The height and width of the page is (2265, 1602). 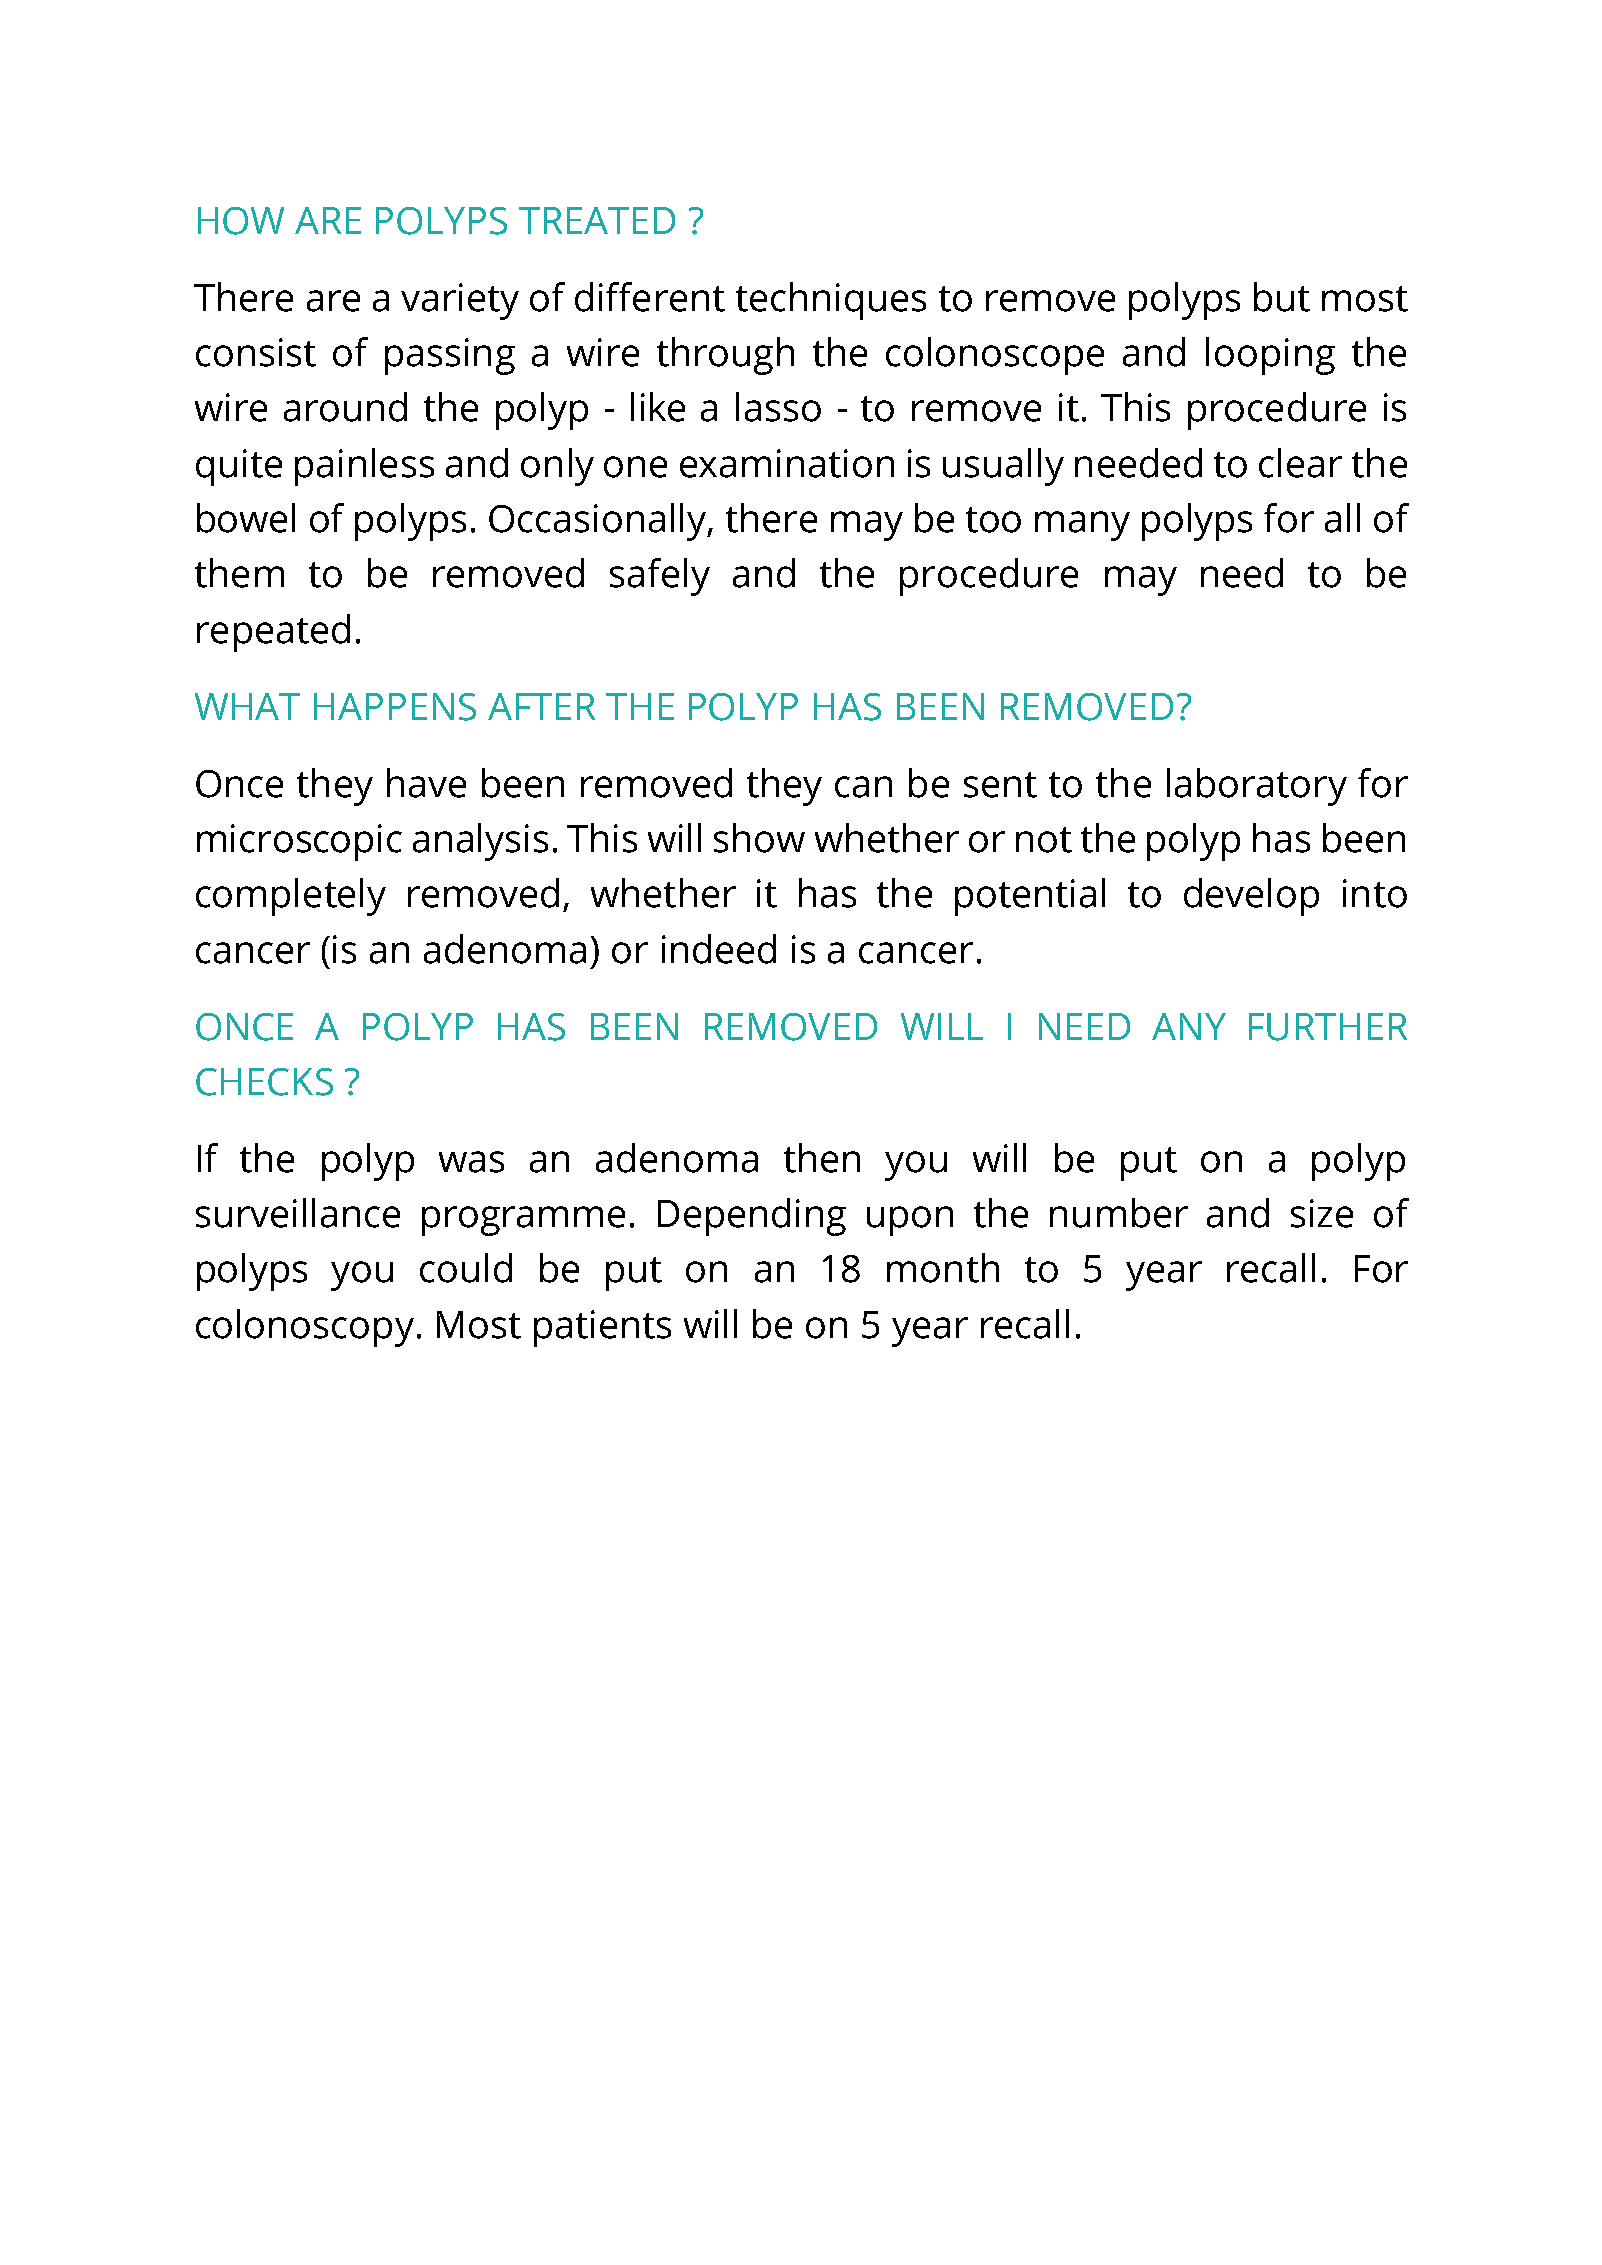 I want to click on size, so click(x=1322, y=1213).
